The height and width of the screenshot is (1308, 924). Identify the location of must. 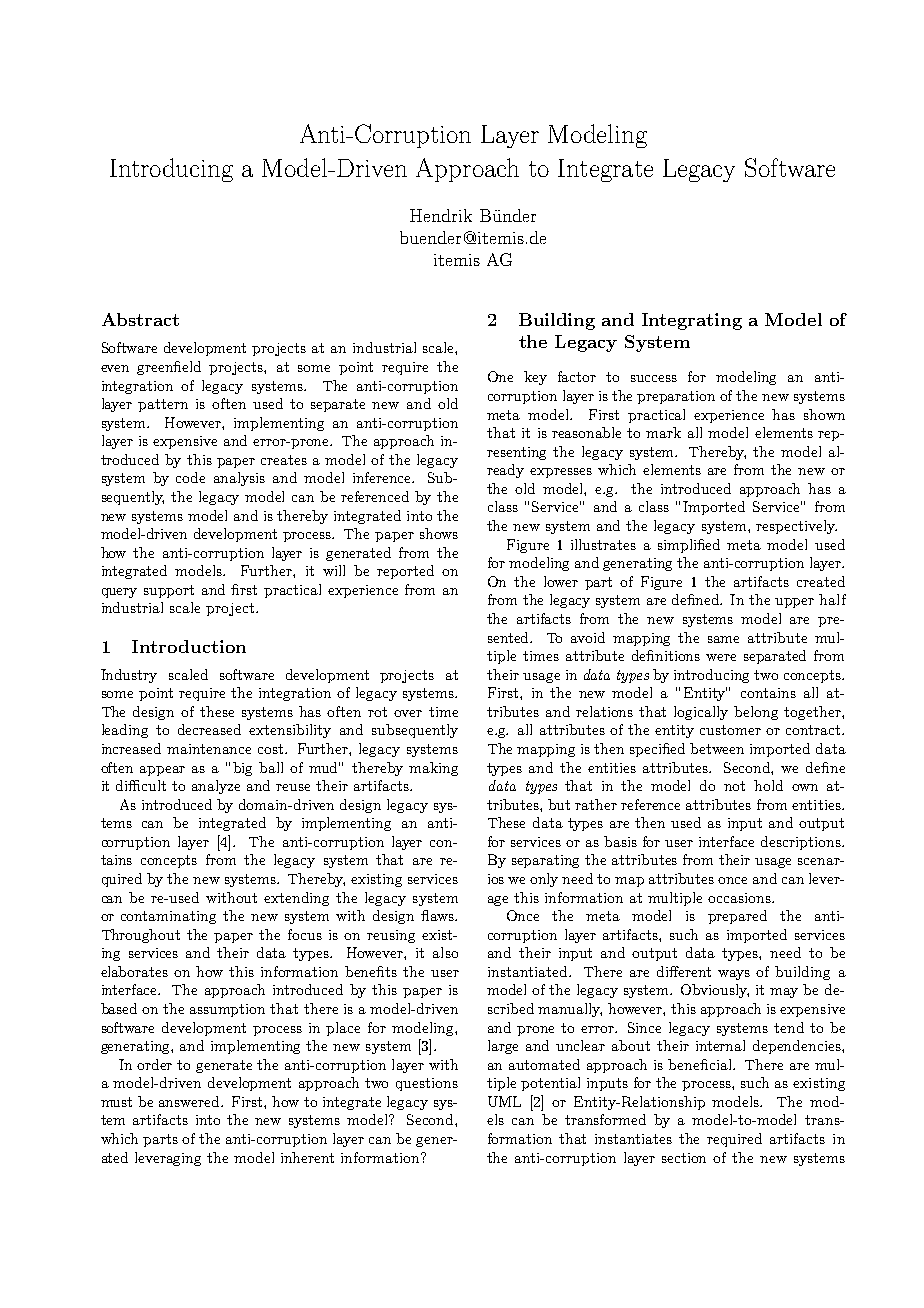
(116, 1102).
